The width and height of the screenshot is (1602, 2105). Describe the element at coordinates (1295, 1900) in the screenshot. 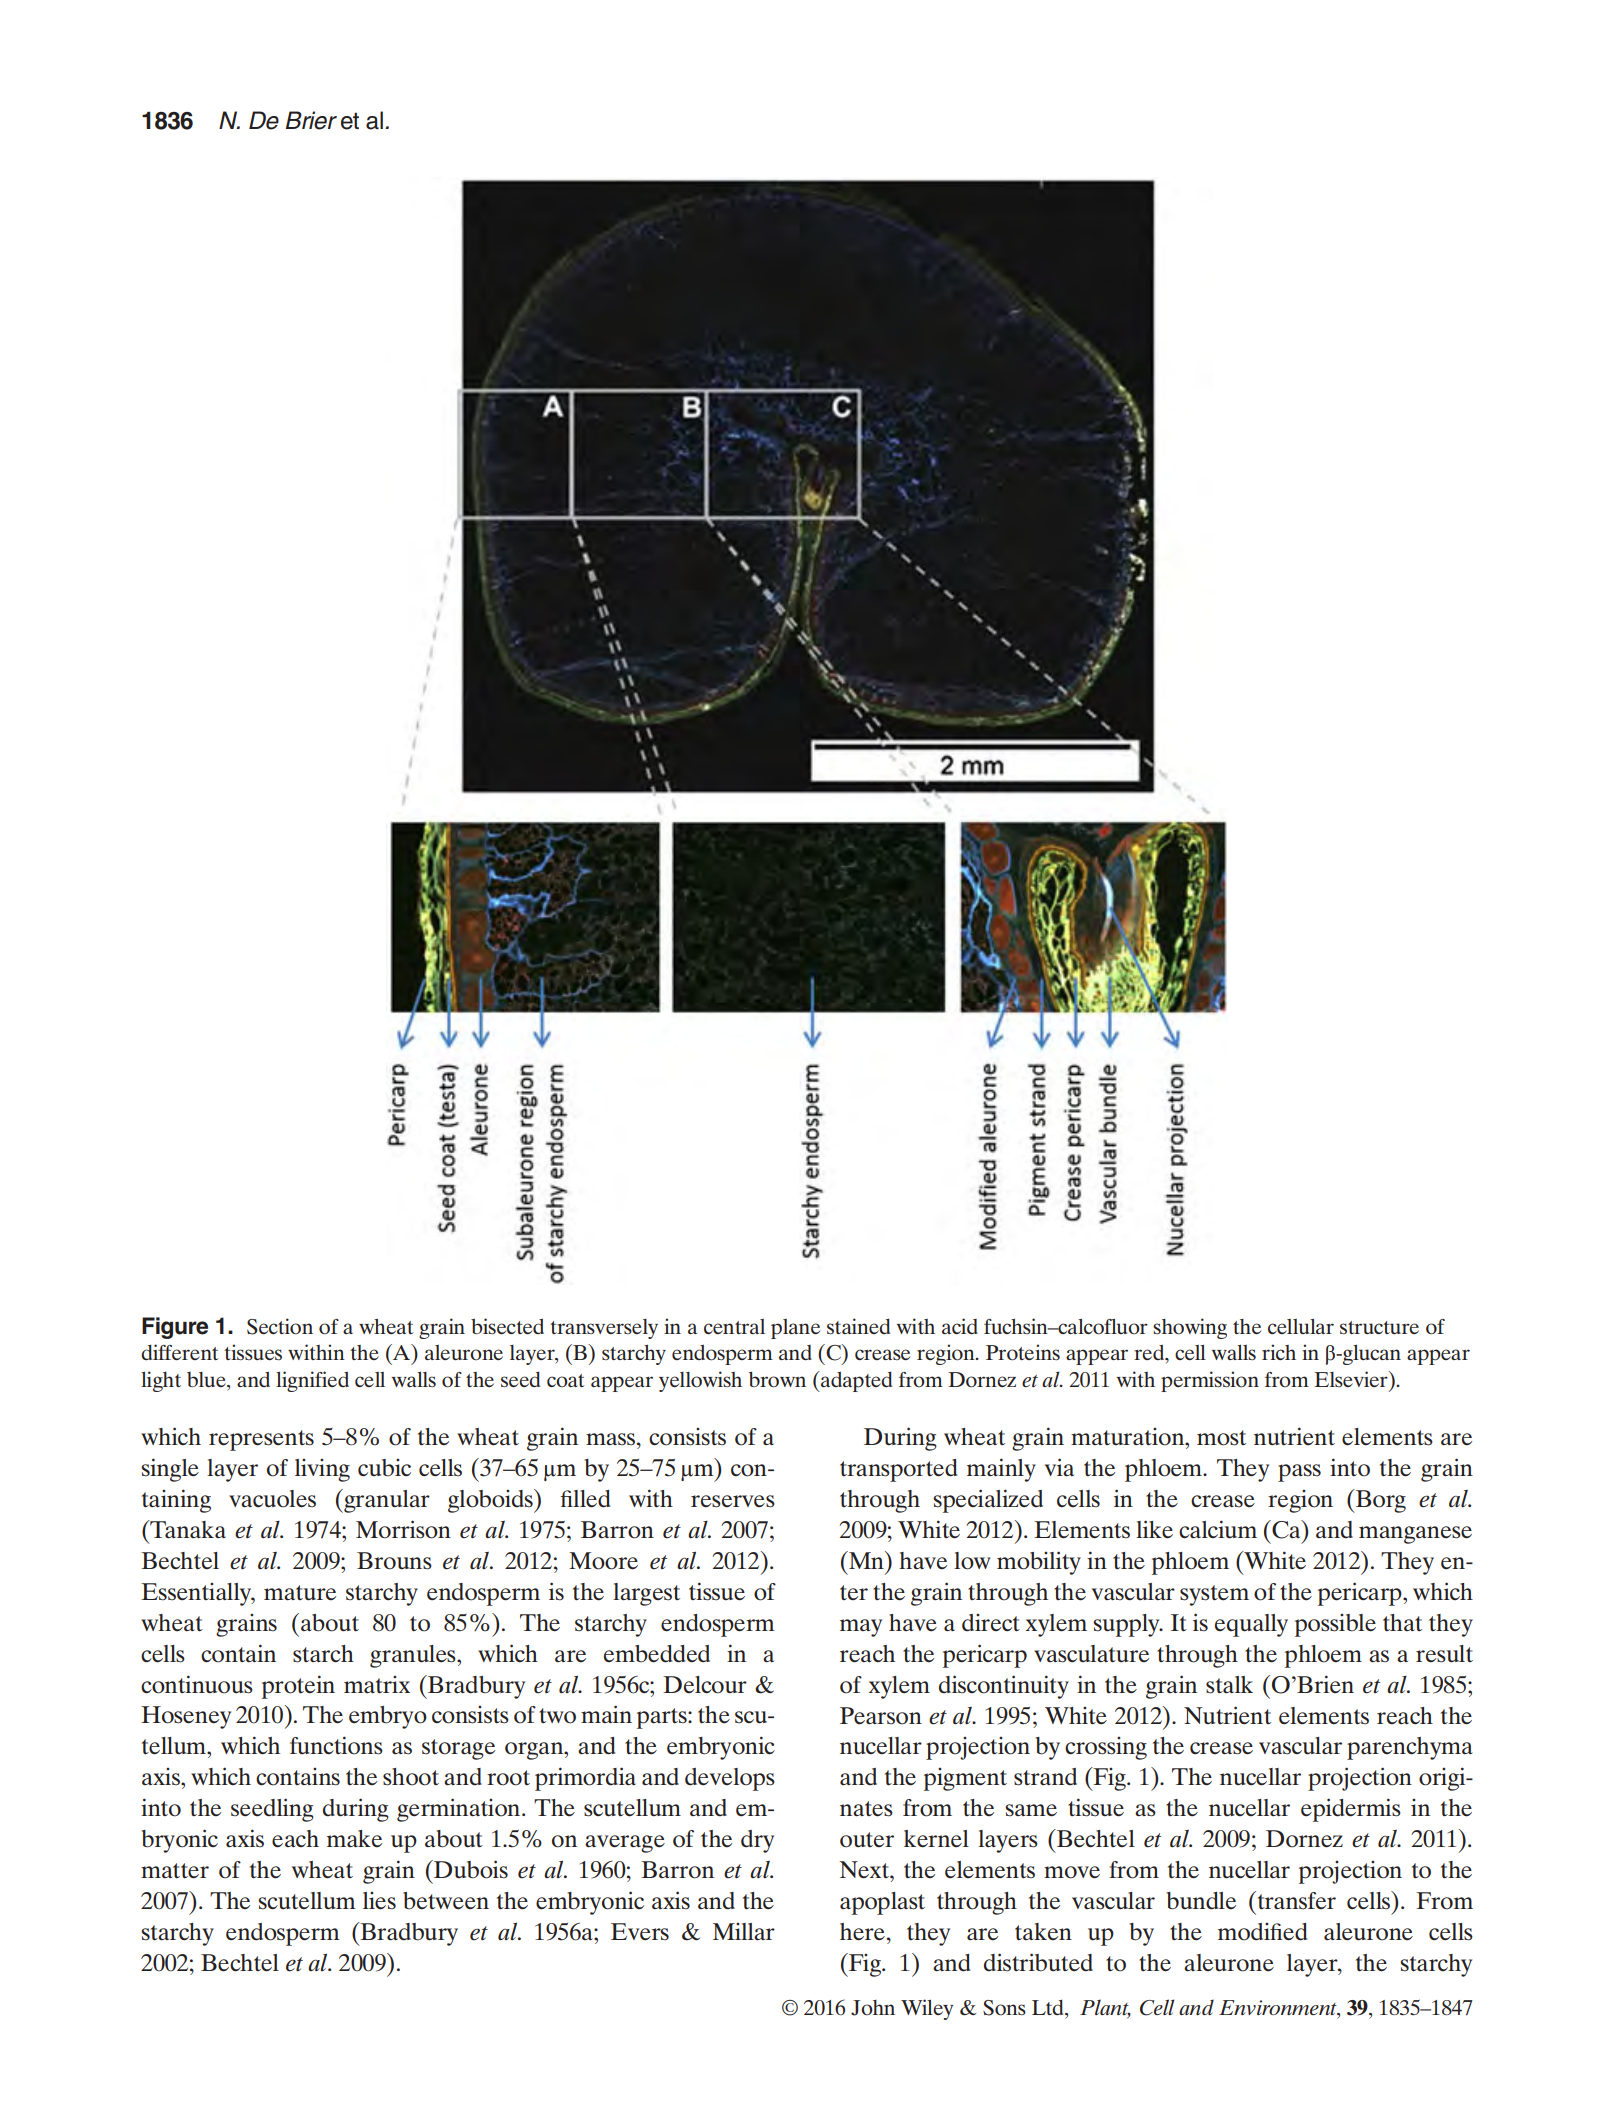

I see `transfer` at that location.
